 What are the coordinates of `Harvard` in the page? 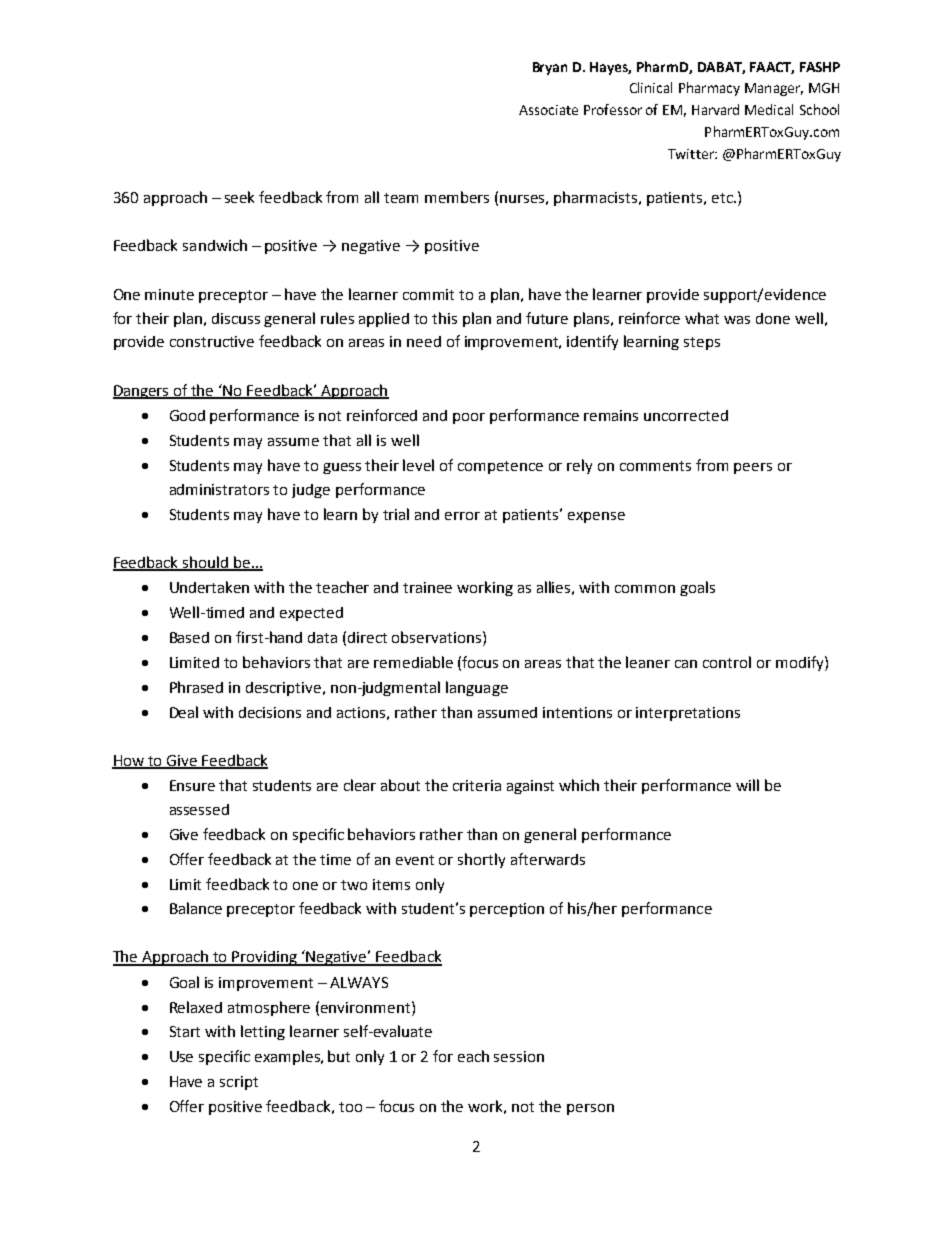 It's located at (715, 109).
